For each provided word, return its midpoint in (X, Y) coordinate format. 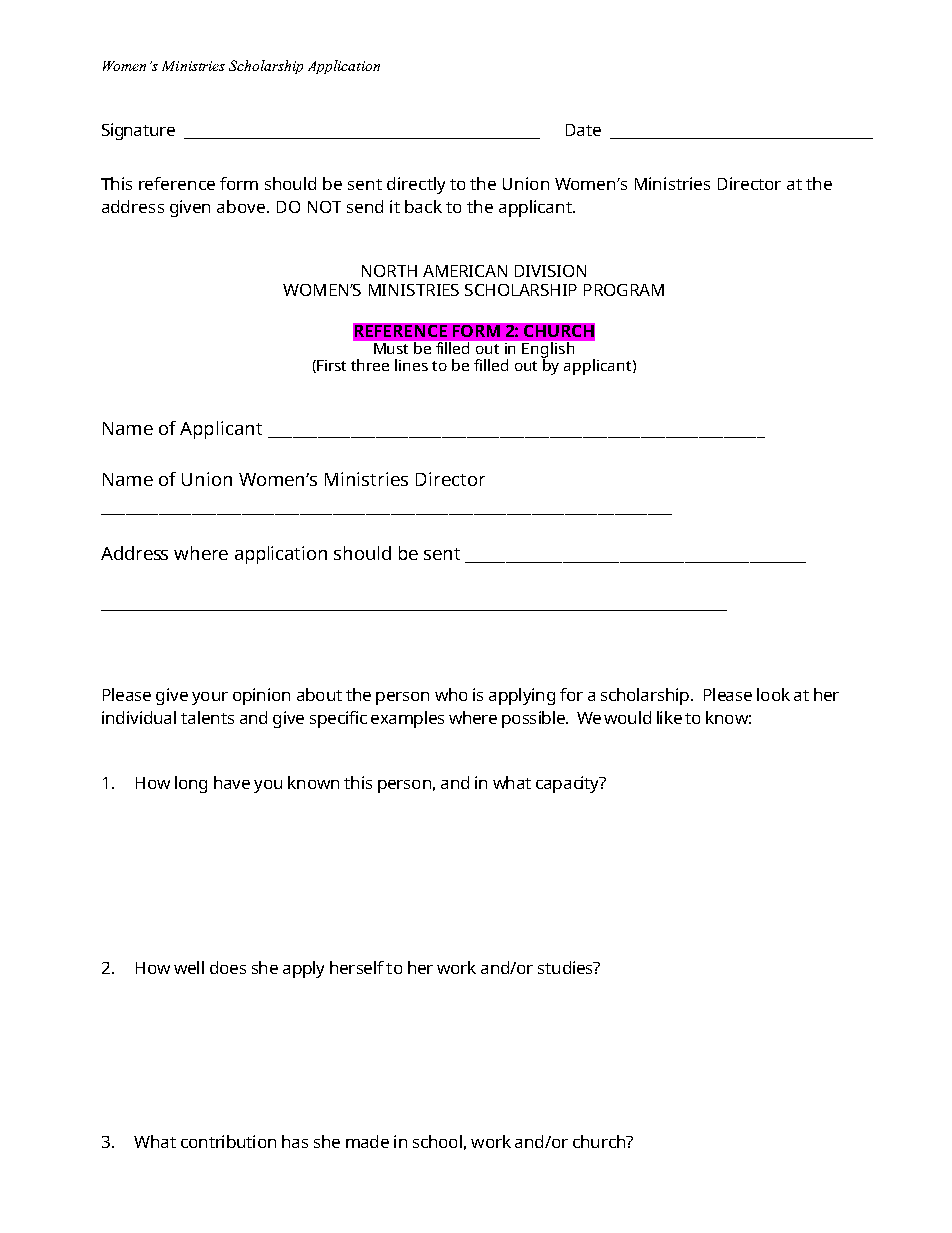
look (773, 694)
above (242, 206)
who (451, 694)
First (330, 366)
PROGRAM (624, 290)
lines (411, 365)
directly (416, 185)
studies (566, 967)
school (437, 1141)
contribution (228, 1141)
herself (357, 967)
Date (583, 130)
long (191, 784)
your (210, 698)
